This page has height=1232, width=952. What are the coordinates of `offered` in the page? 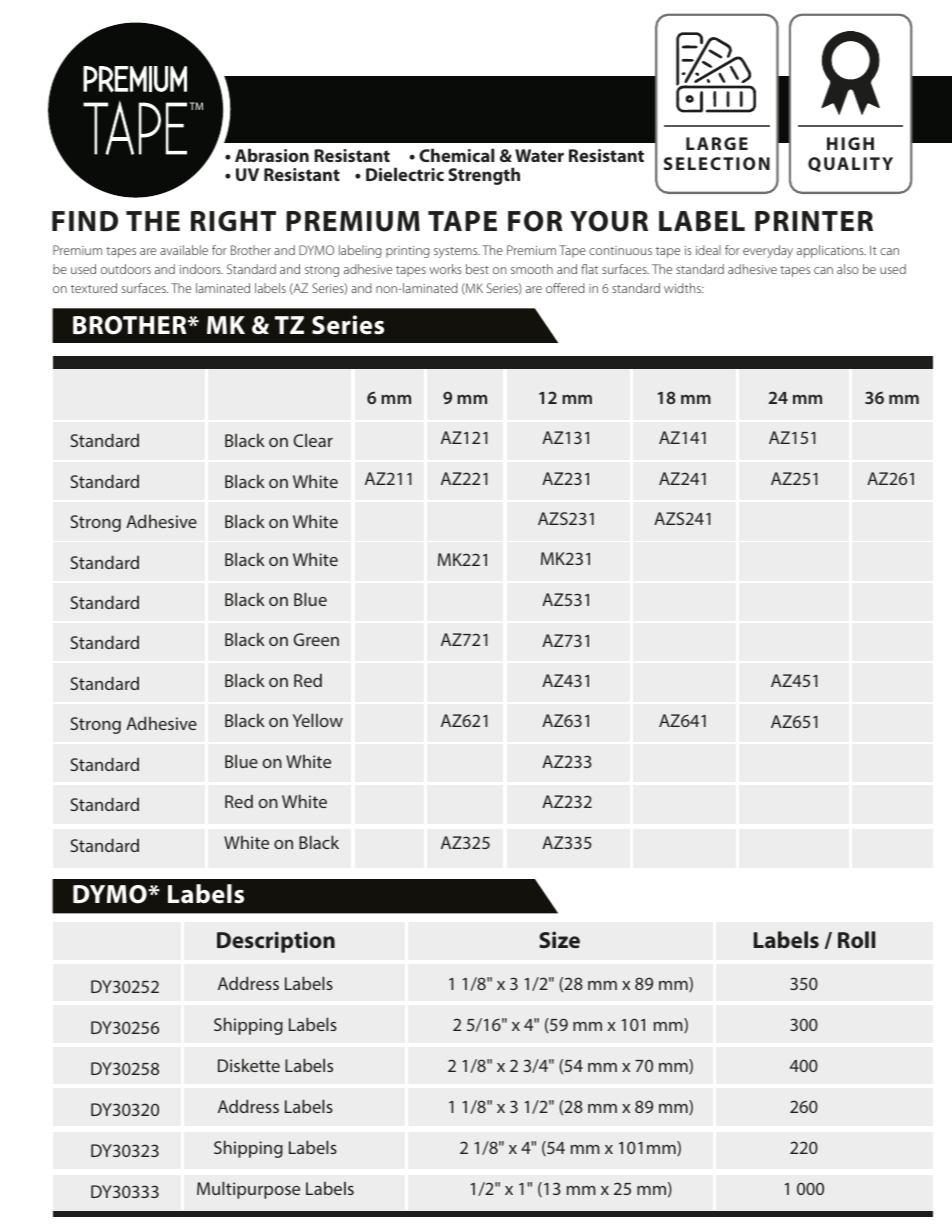 It's located at (565, 288).
